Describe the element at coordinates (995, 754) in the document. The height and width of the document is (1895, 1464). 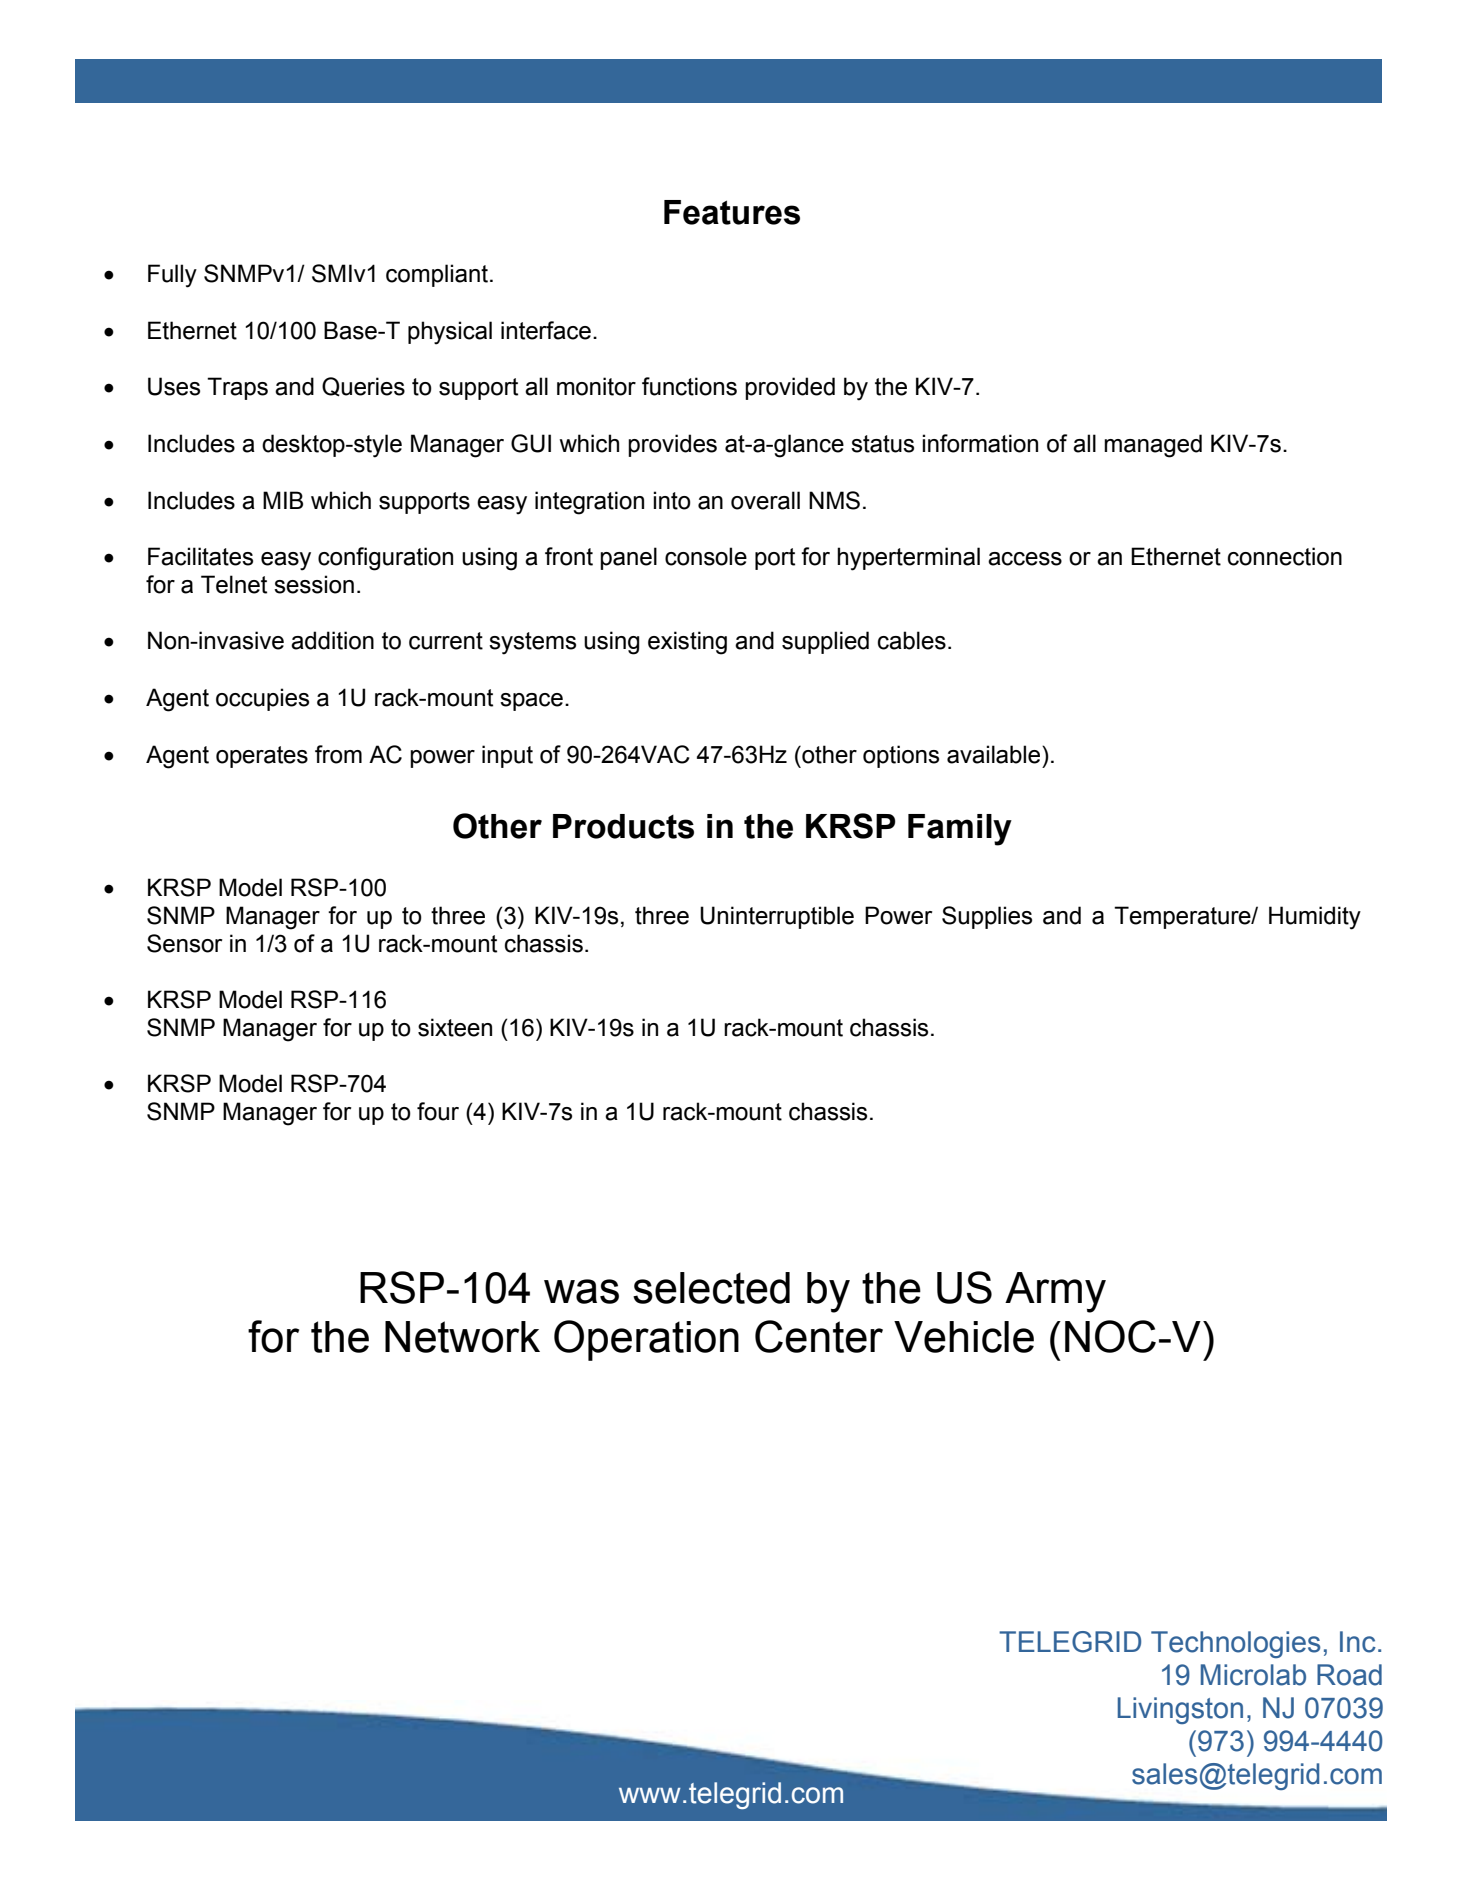
I see `available` at that location.
